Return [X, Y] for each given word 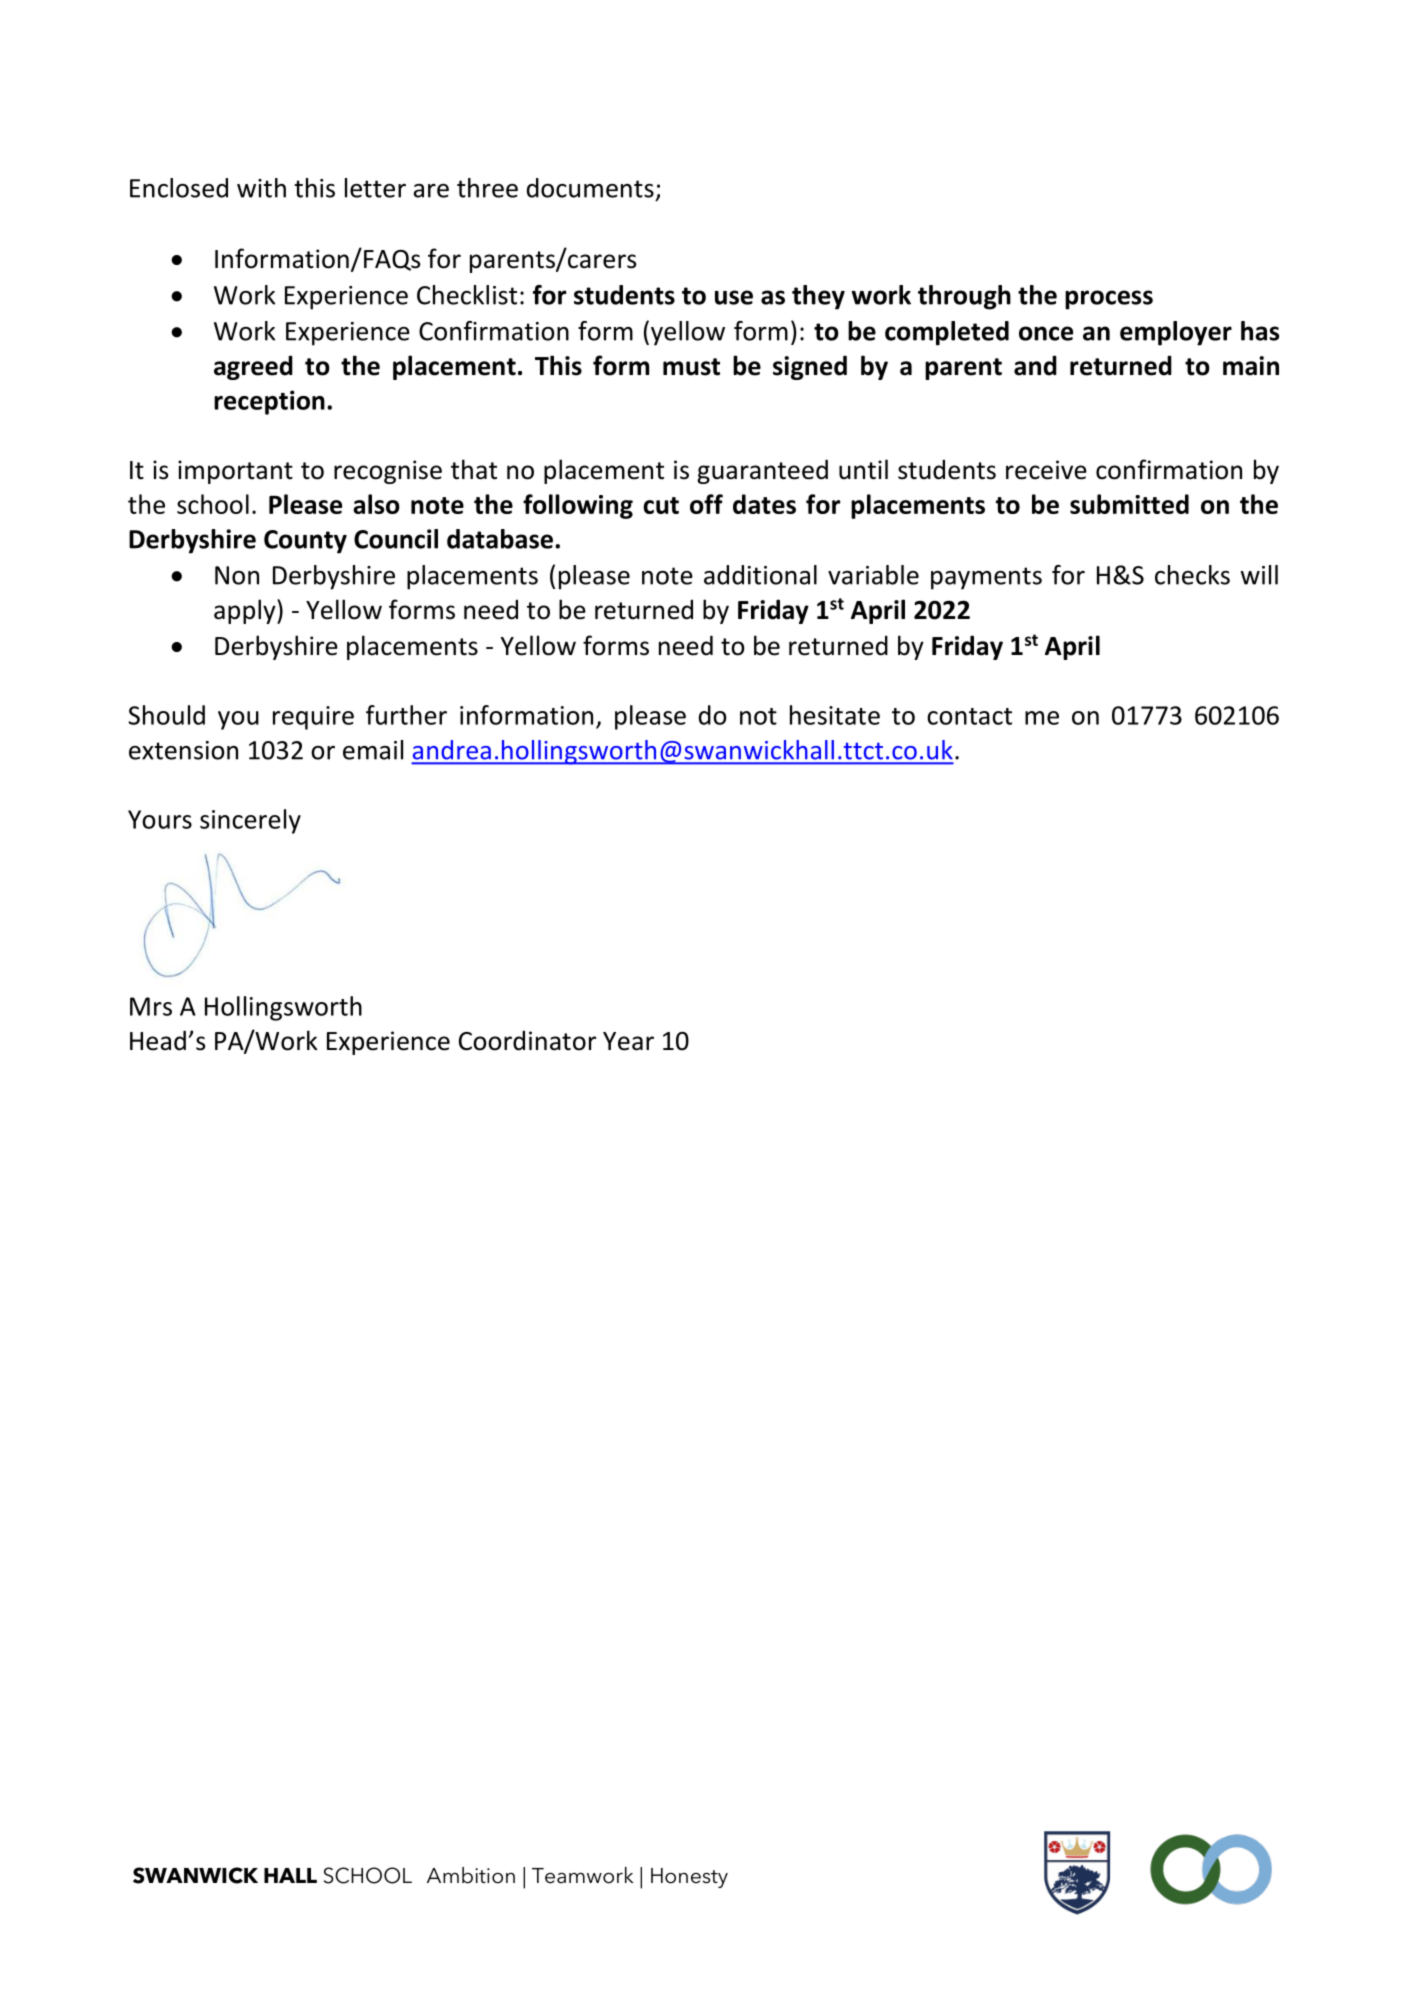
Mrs [151, 1006]
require [313, 718]
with [261, 188]
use [734, 297]
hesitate [835, 715]
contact [969, 716]
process [1109, 300]
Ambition [471, 1875]
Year [628, 1041]
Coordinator [527, 1040]
